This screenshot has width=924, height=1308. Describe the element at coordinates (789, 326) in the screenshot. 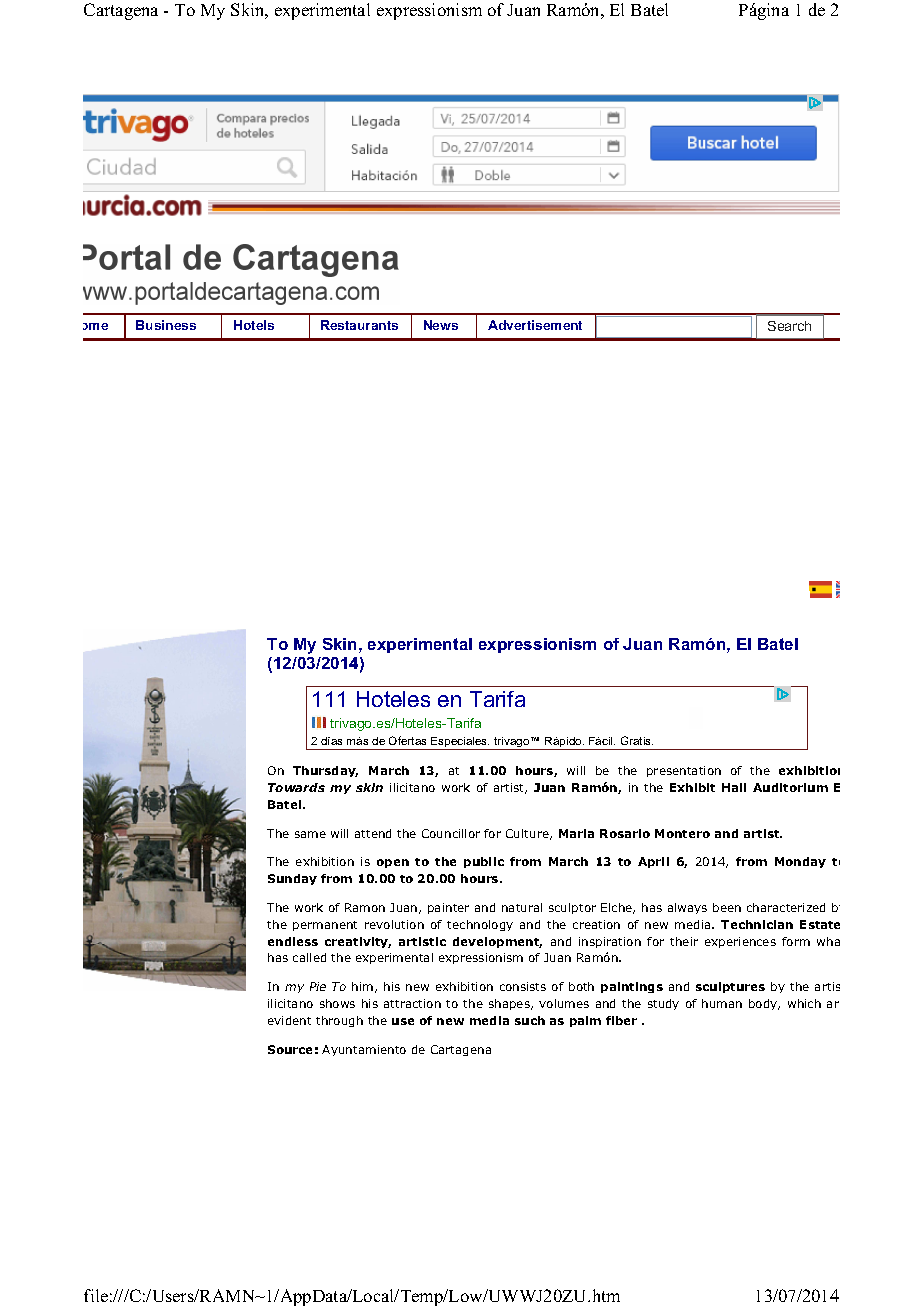

I see `Search` at that location.
